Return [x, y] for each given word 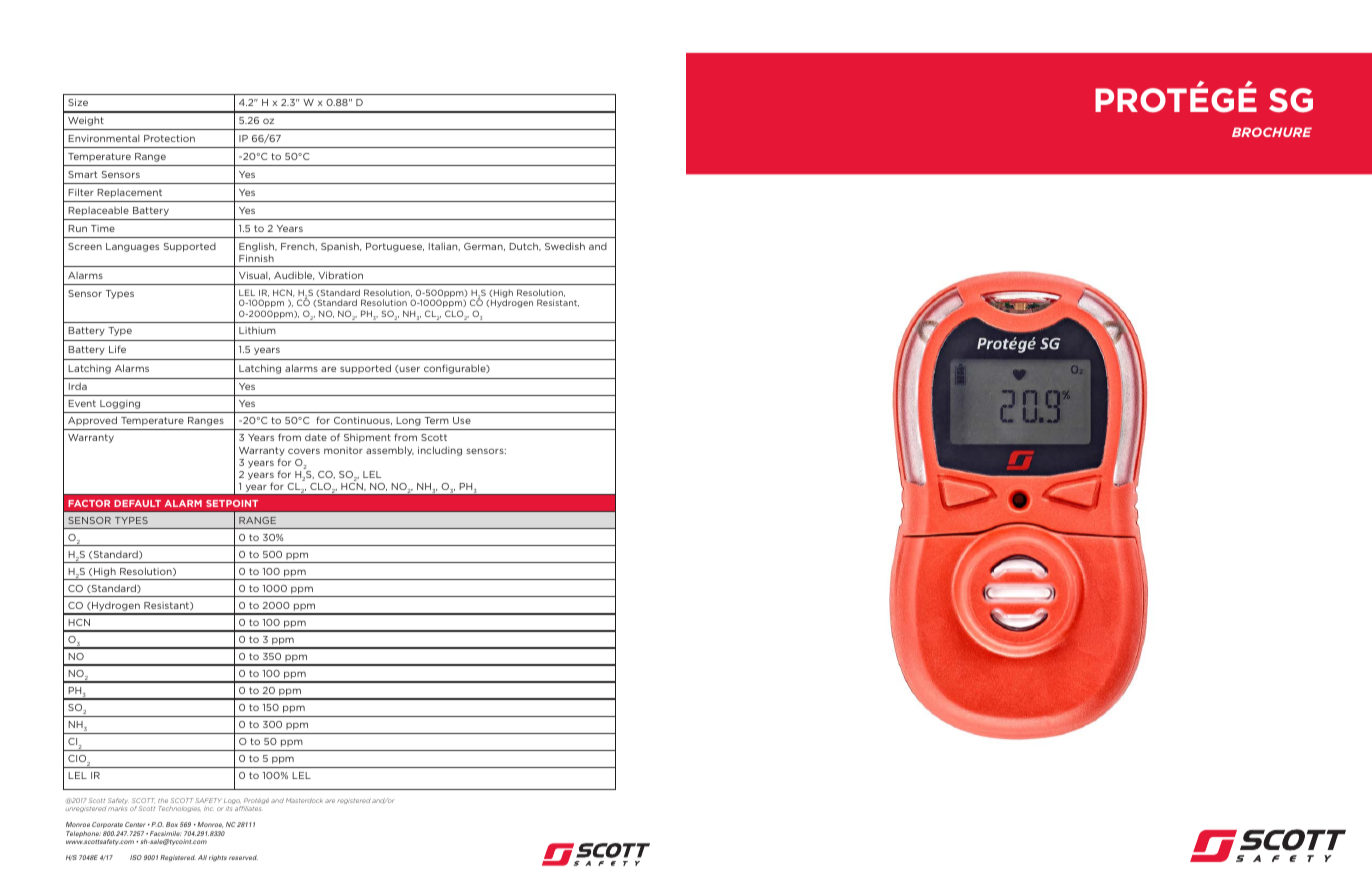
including [440, 451]
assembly [390, 451]
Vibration [340, 275]
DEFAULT [137, 503]
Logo [232, 803]
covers [304, 451]
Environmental [103, 138]
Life [117, 349]
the [163, 801]
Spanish [341, 247]
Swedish [565, 246]
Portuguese [395, 247]
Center [135, 824]
